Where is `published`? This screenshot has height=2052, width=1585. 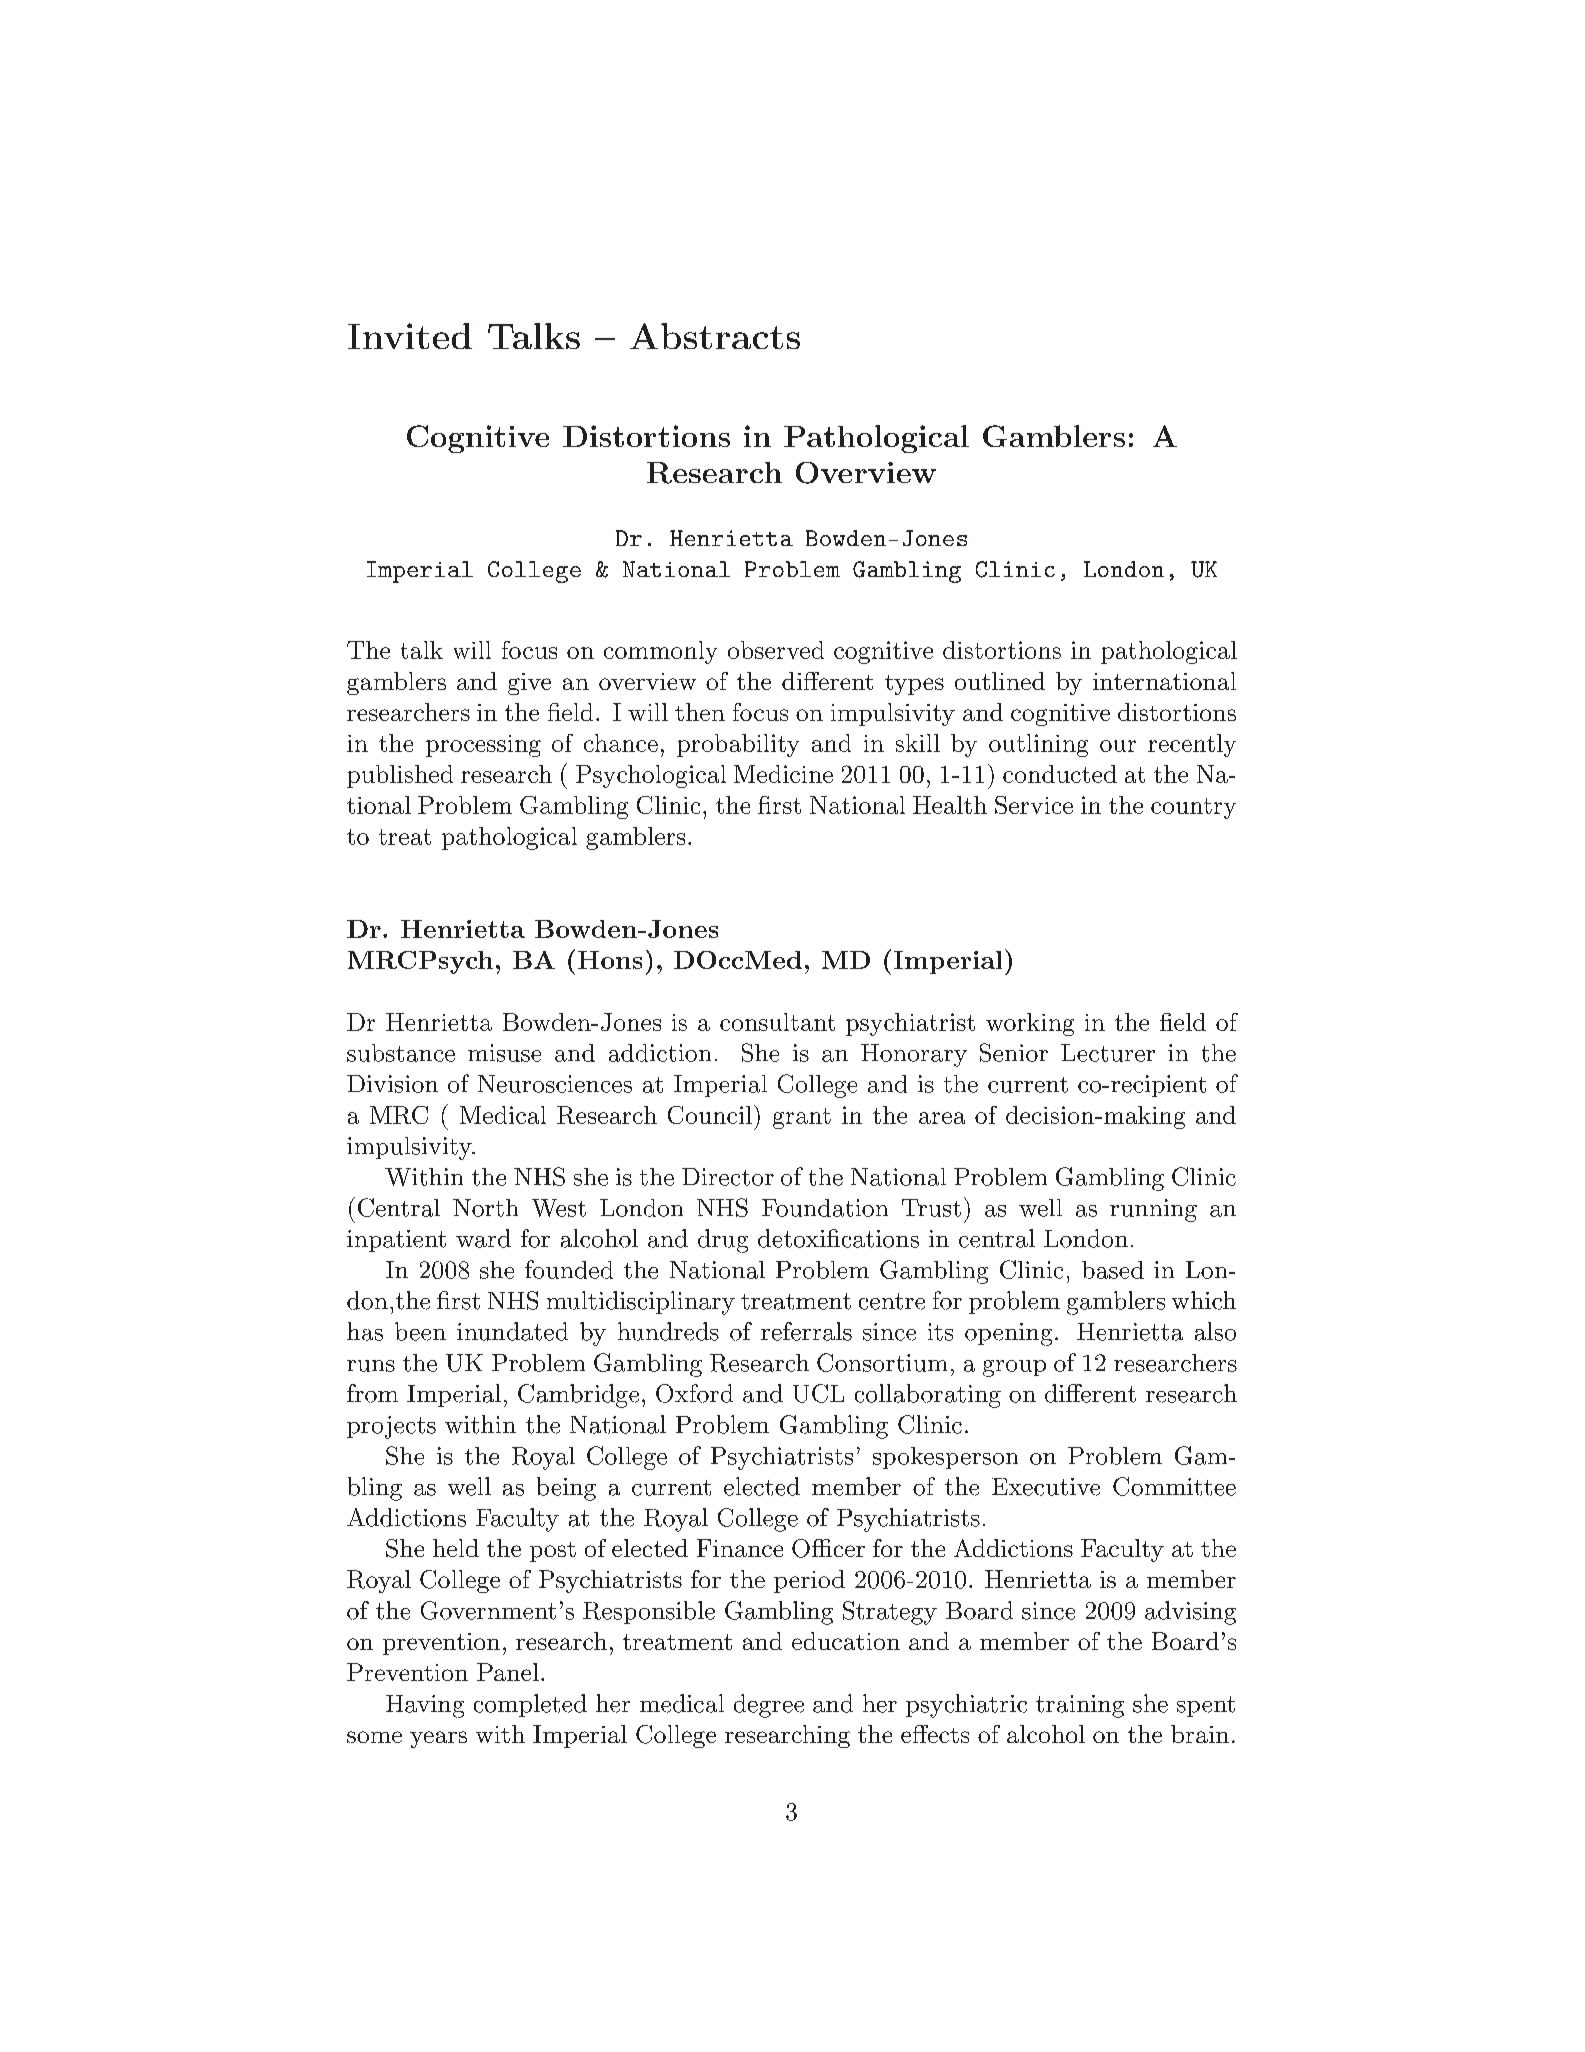
published is located at coordinates (400, 776).
